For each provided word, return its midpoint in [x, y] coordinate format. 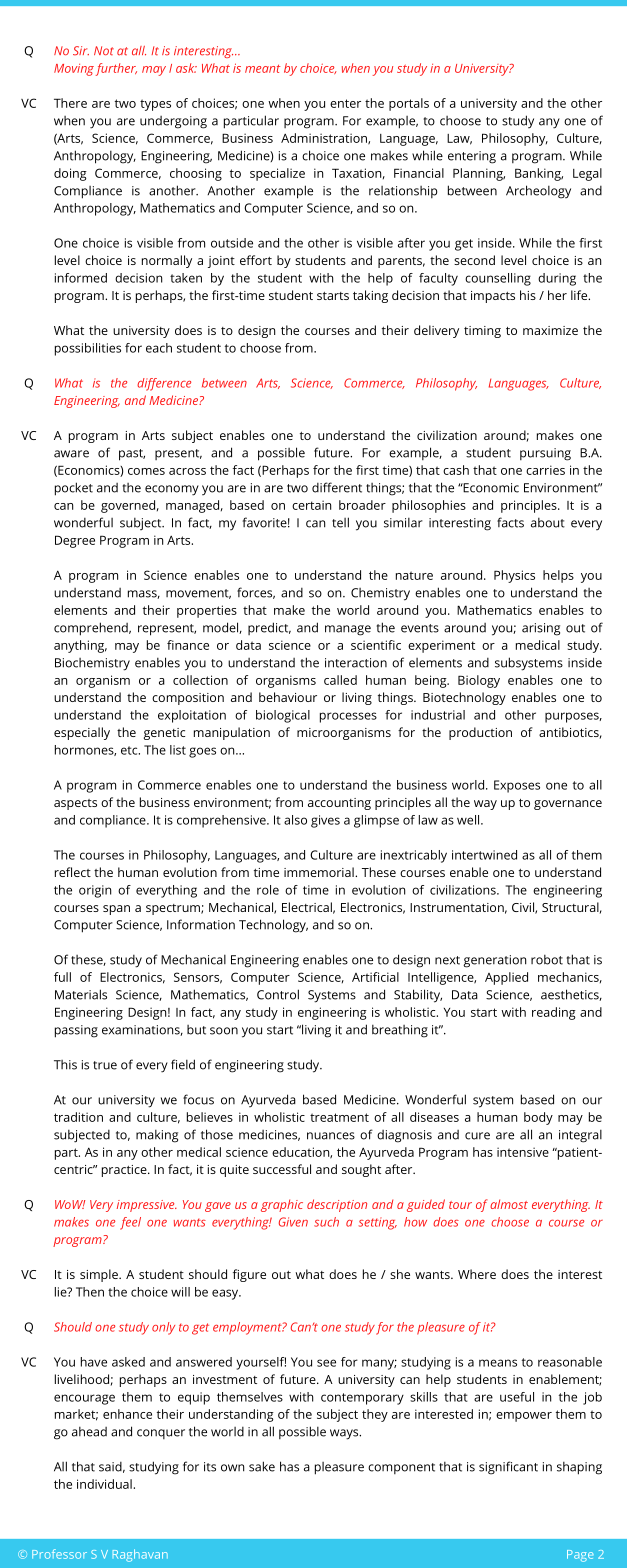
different [337, 487]
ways [345, 1434]
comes [146, 471]
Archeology [538, 192]
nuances [331, 1136]
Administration [325, 139]
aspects [75, 804]
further [116, 69]
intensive [523, 1152]
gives [325, 821]
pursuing [545, 454]
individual [104, 1484]
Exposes [517, 786]
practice [125, 1171]
